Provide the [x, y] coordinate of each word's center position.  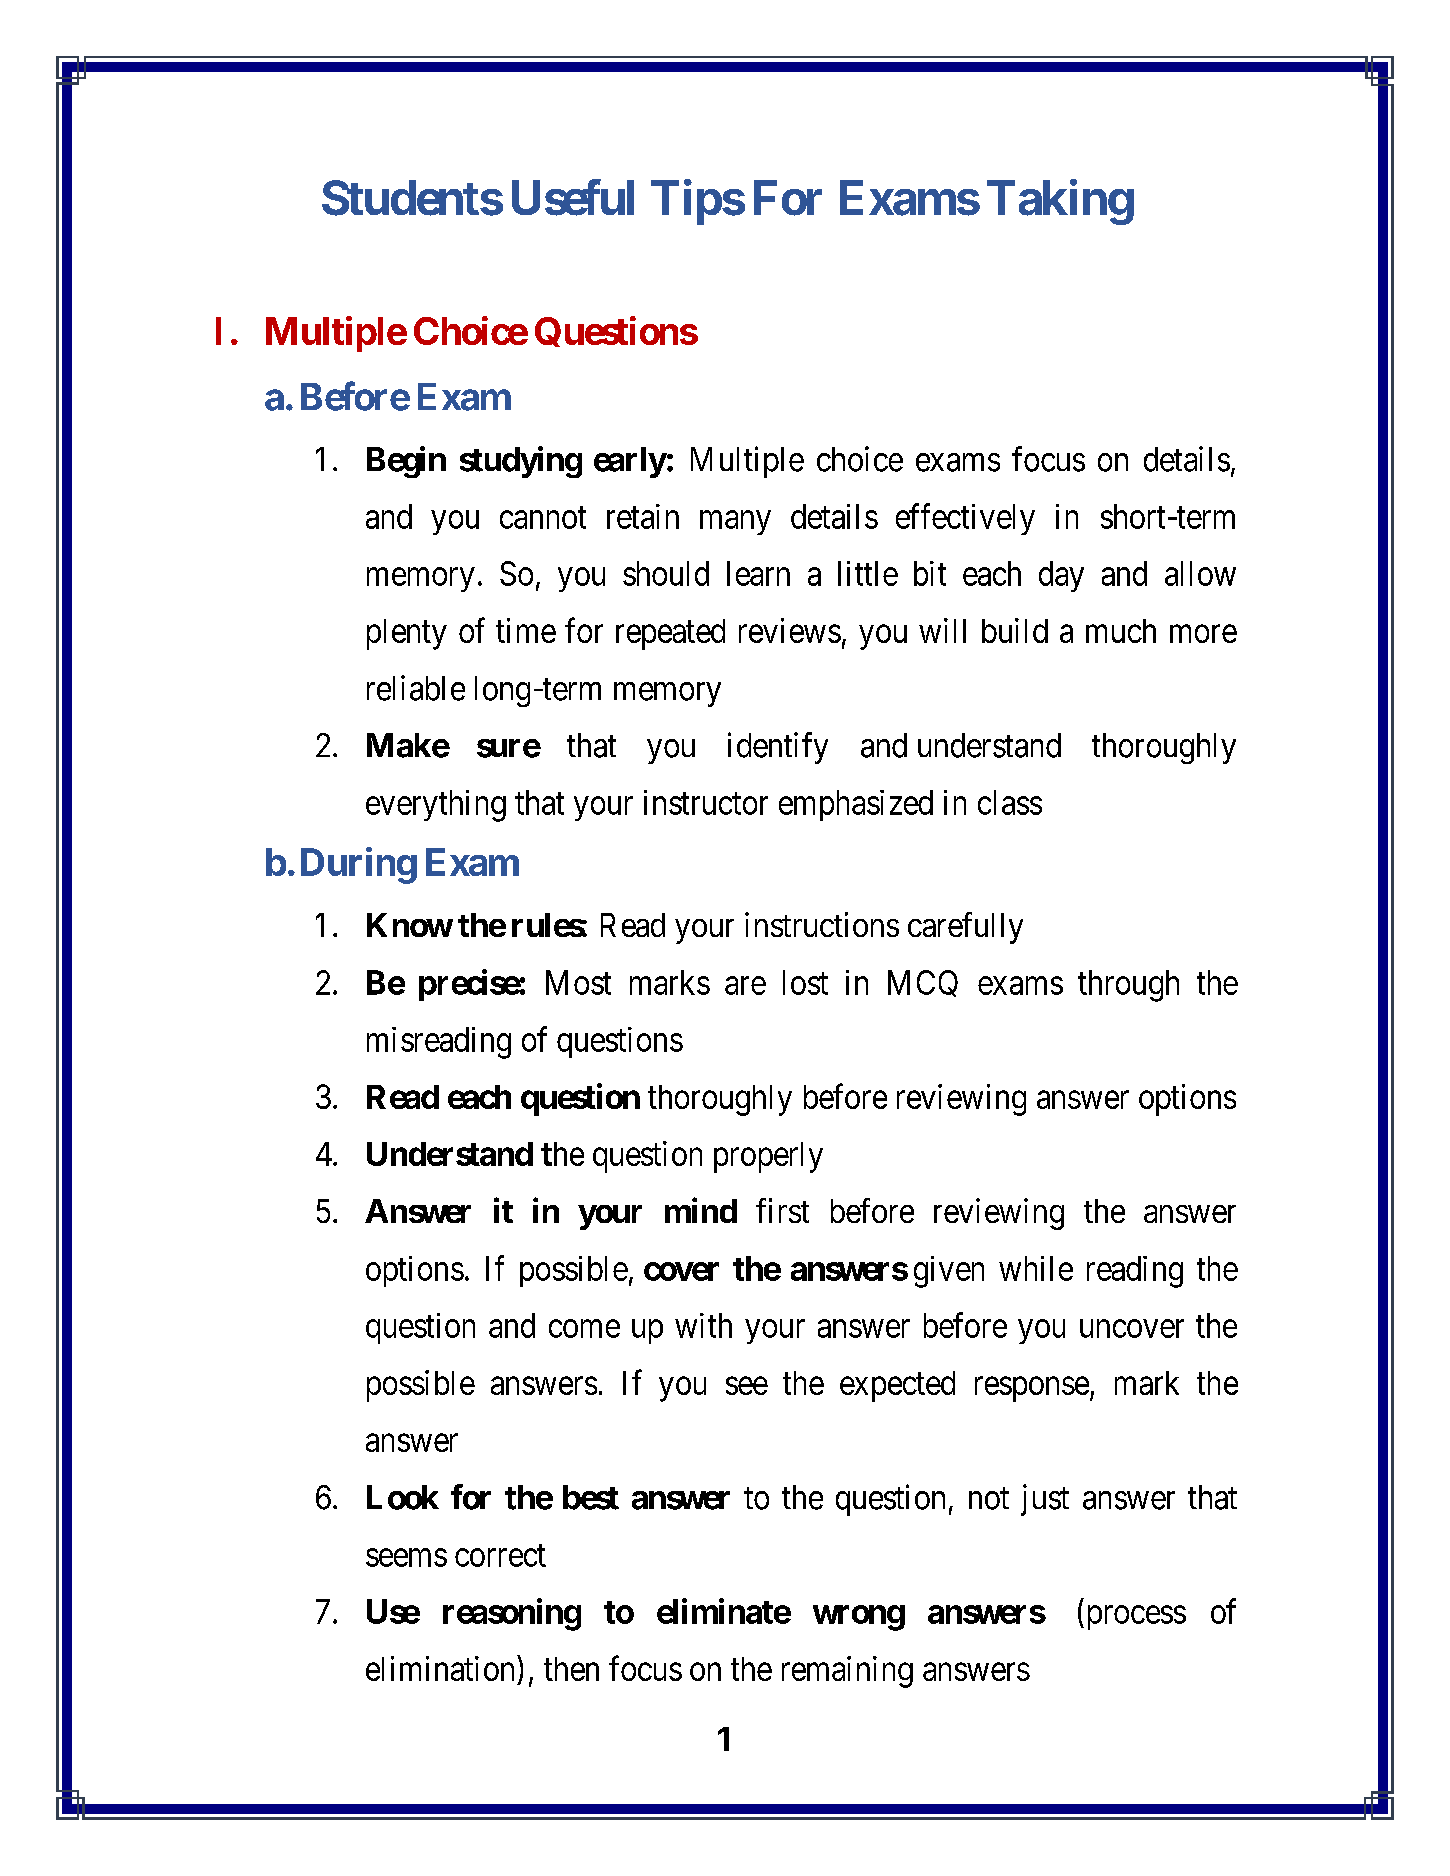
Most [578, 982]
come [584, 1329]
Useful [573, 198]
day [1061, 576]
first [782, 1210]
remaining [847, 1672]
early [630, 462]
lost [805, 982]
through [1128, 986]
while [1036, 1268]
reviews [790, 630]
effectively [965, 519]
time [526, 630]
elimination [442, 1668]
